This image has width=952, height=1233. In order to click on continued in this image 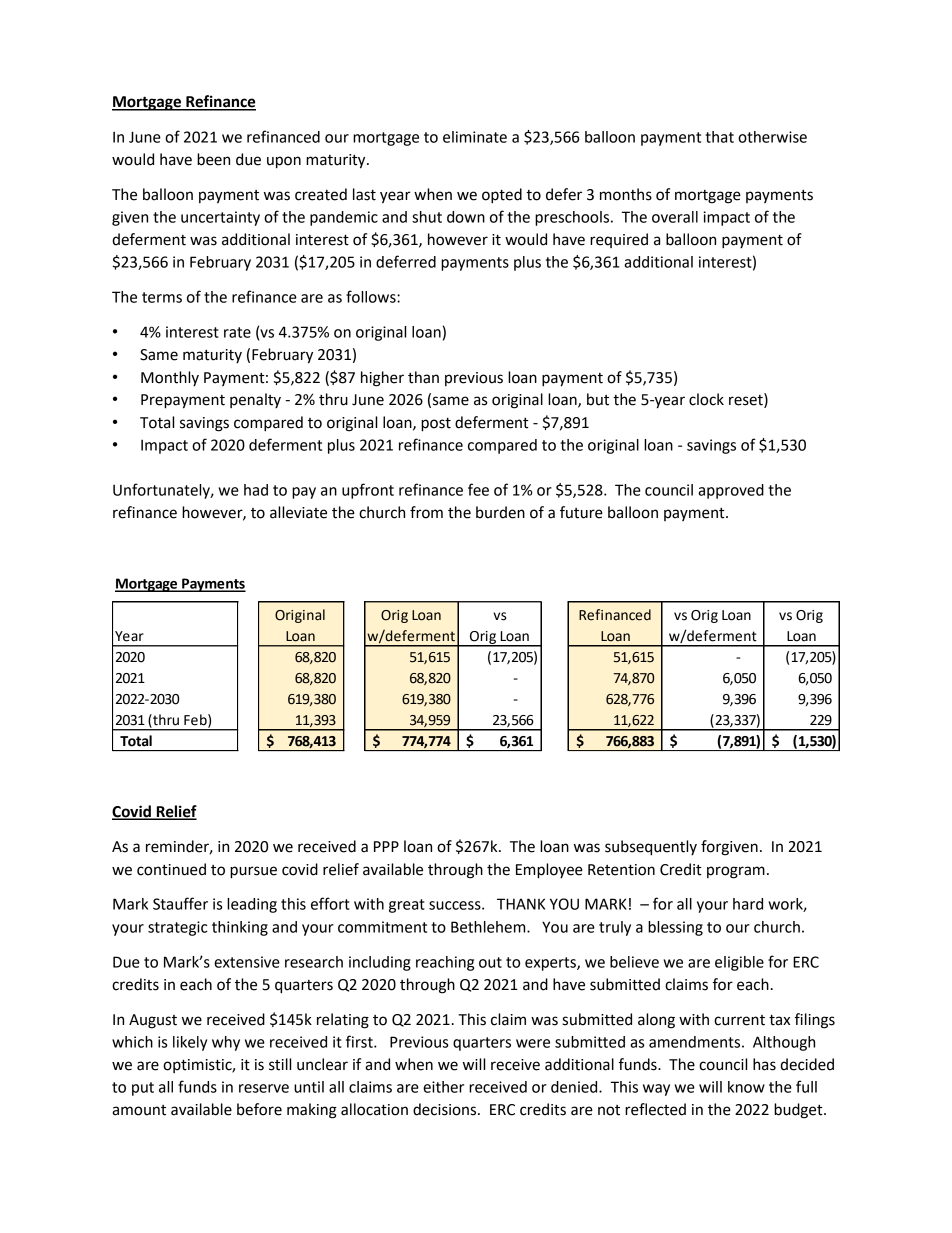, I will do `click(171, 869)`.
